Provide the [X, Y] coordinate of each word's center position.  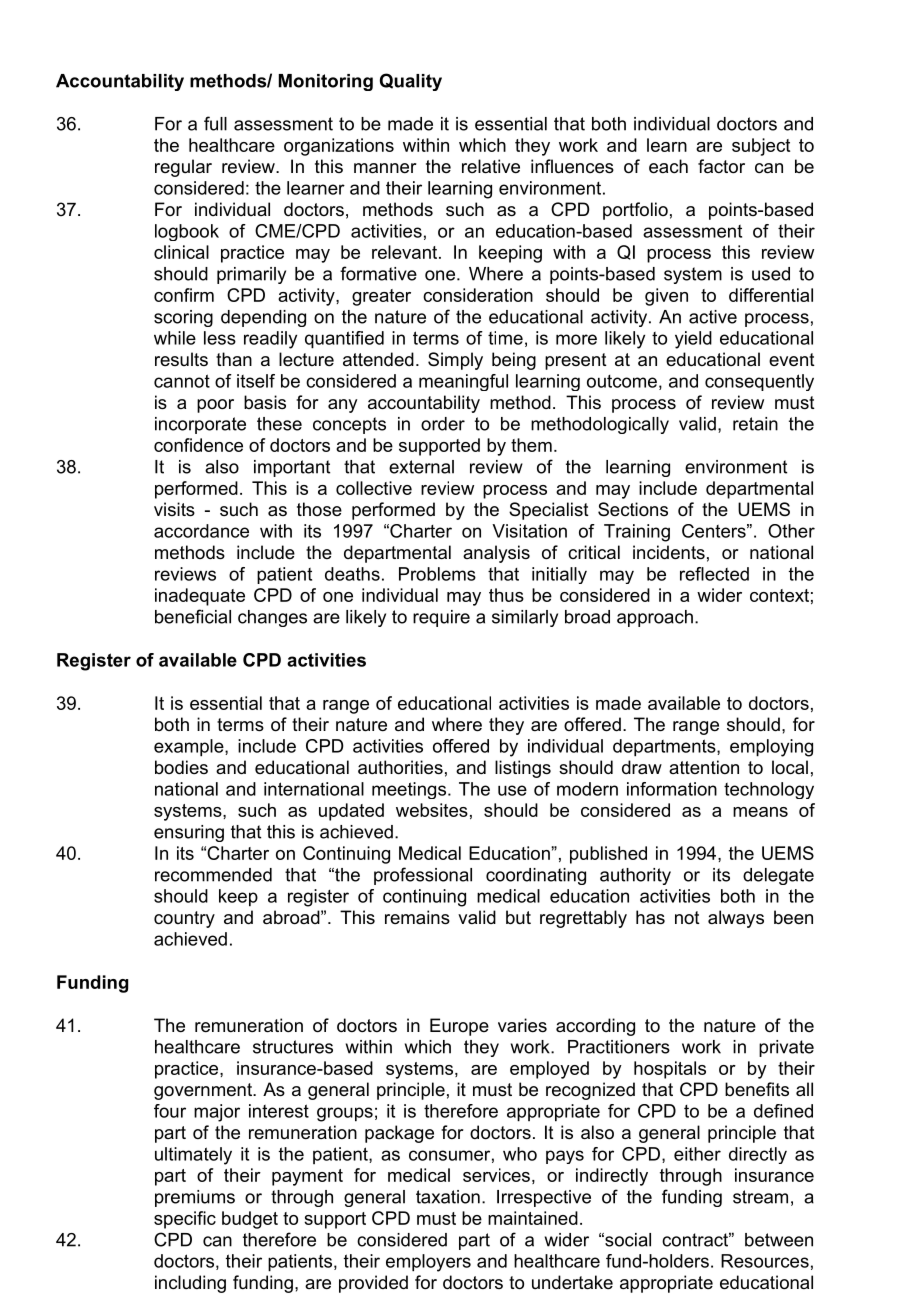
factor [721, 166]
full [215, 123]
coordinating [536, 876]
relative [491, 166]
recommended [213, 875]
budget [250, 1220]
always [736, 919]
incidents [669, 552]
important [292, 468]
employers [428, 1263]
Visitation [529, 531]
